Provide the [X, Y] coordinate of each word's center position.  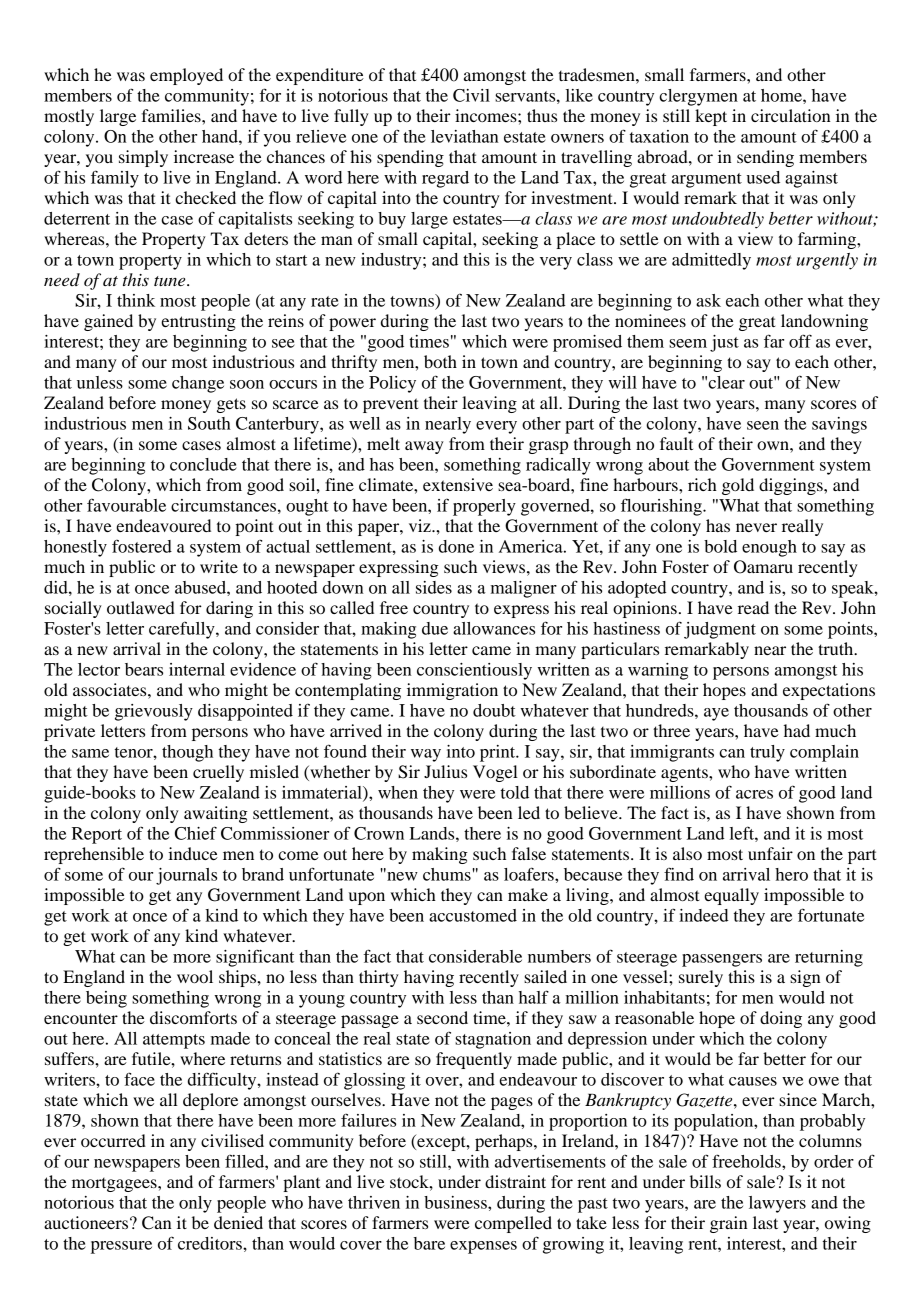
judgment [720, 630]
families [172, 115]
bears [144, 669]
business [456, 1202]
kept [711, 117]
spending [410, 158]
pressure [121, 1247]
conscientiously [474, 671]
